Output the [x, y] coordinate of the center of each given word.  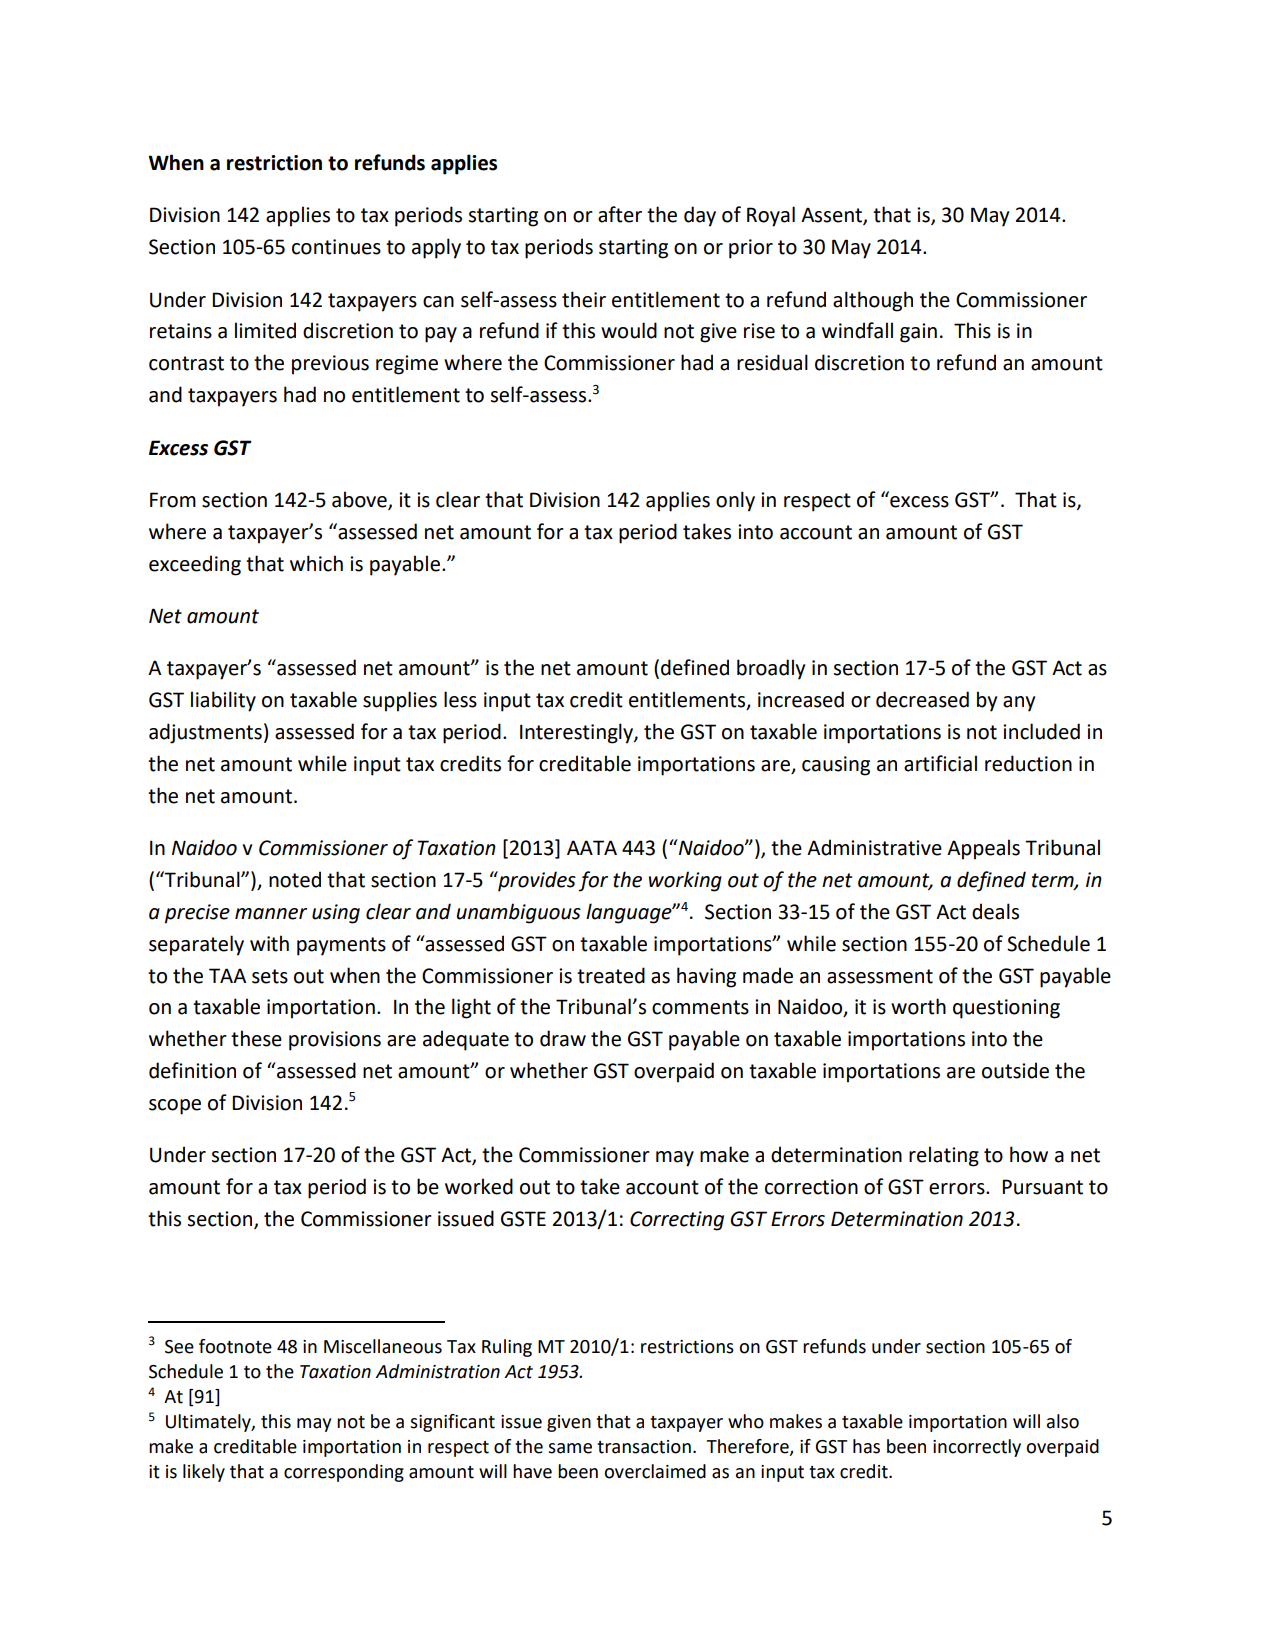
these [256, 1038]
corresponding [344, 1473]
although [873, 301]
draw [563, 1038]
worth [918, 1006]
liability [223, 701]
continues [336, 247]
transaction [644, 1447]
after [620, 214]
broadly [771, 669]
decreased [922, 699]
